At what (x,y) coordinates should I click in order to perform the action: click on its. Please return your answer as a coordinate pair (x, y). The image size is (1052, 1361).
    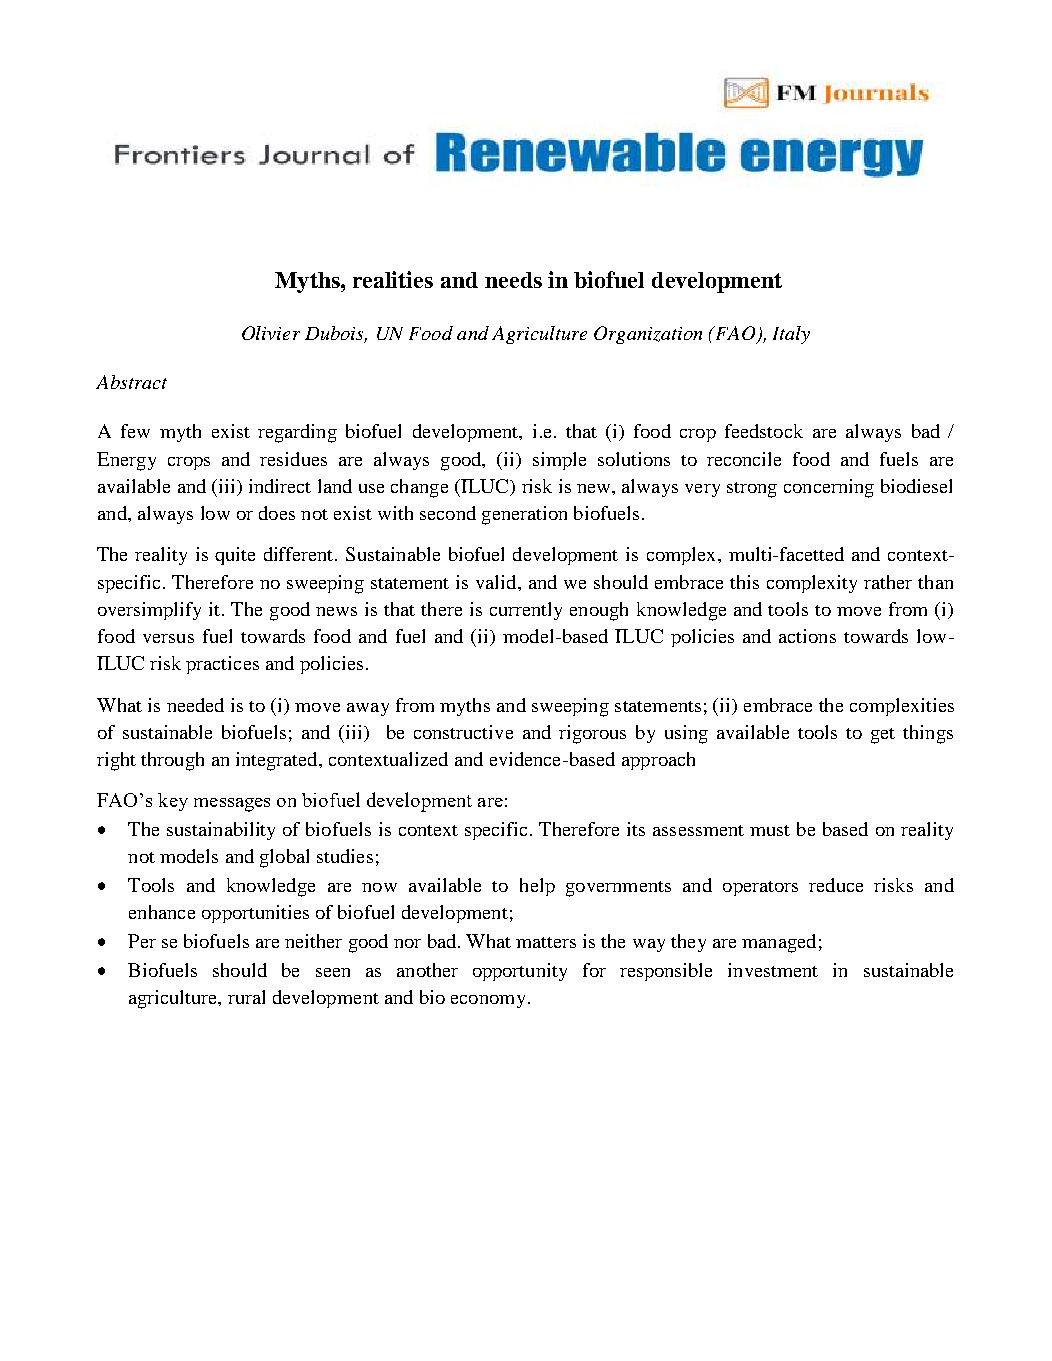
    Looking at the image, I should click on (636, 829).
